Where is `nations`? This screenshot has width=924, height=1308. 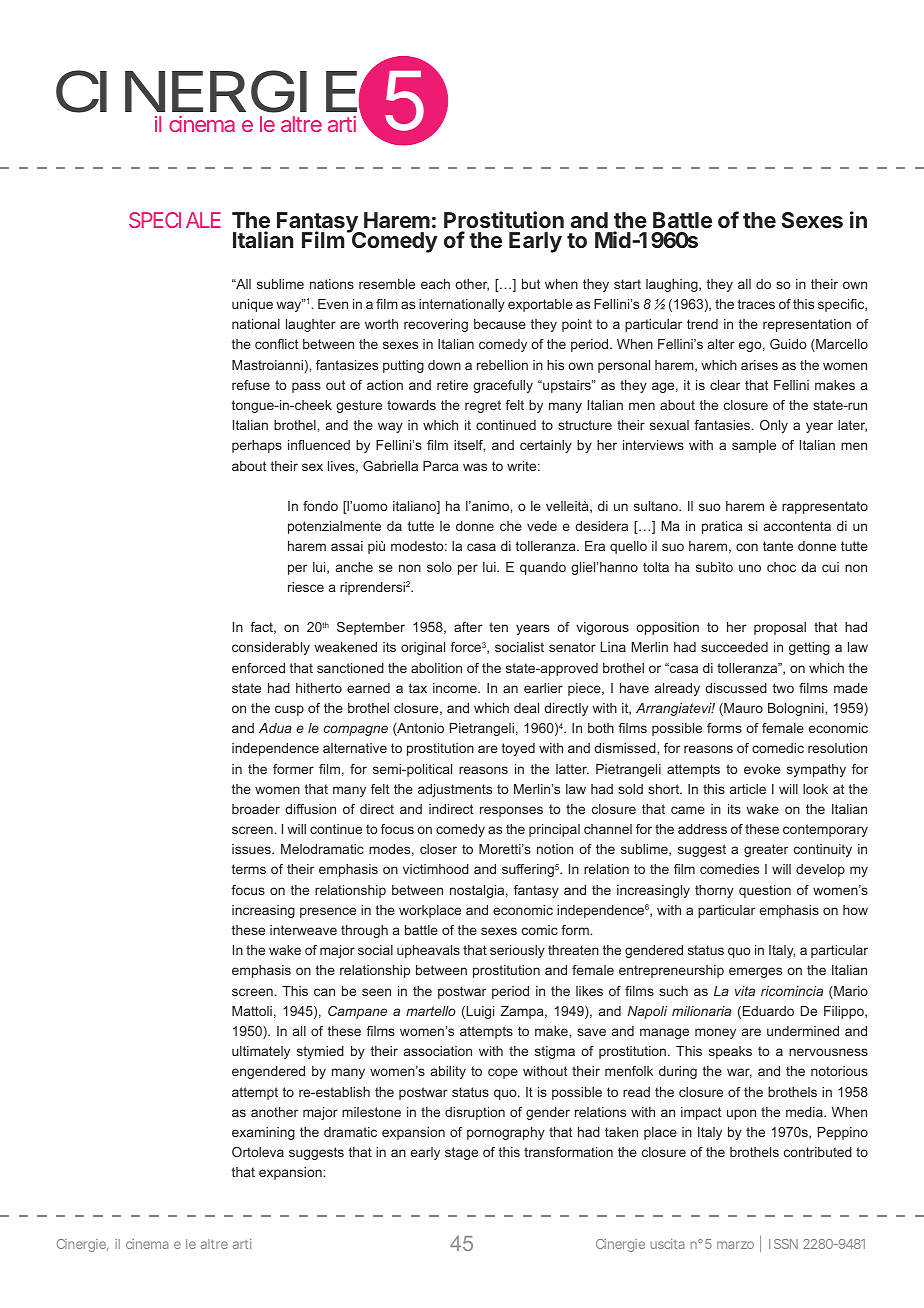
nations is located at coordinates (332, 284).
